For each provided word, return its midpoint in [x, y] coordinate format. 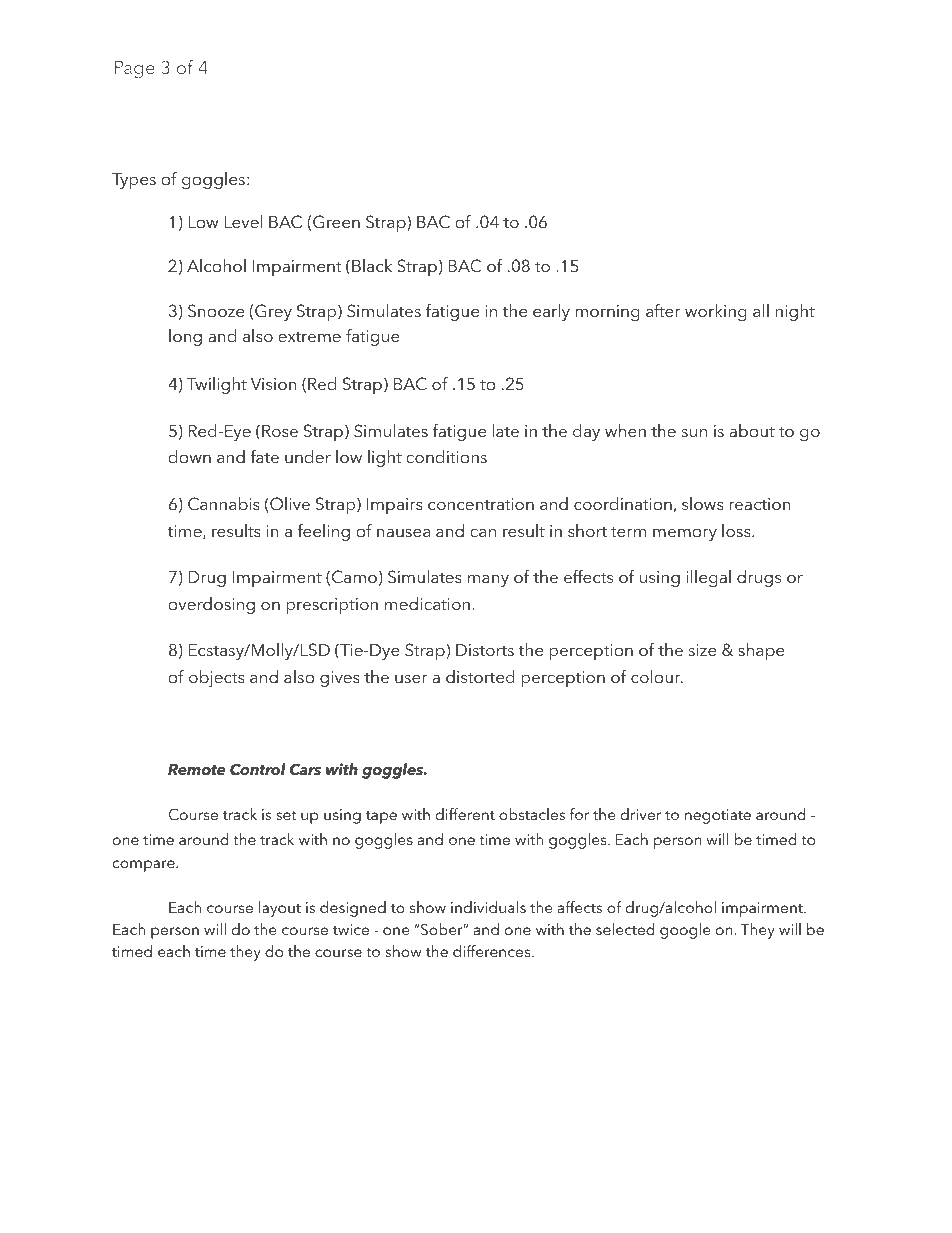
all [761, 310]
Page [135, 70]
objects [217, 678]
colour [657, 676]
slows [703, 503]
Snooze [216, 311]
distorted [480, 676]
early [551, 312]
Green [336, 222]
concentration [481, 504]
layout [280, 909]
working [716, 312]
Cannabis [224, 504]
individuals [488, 907]
